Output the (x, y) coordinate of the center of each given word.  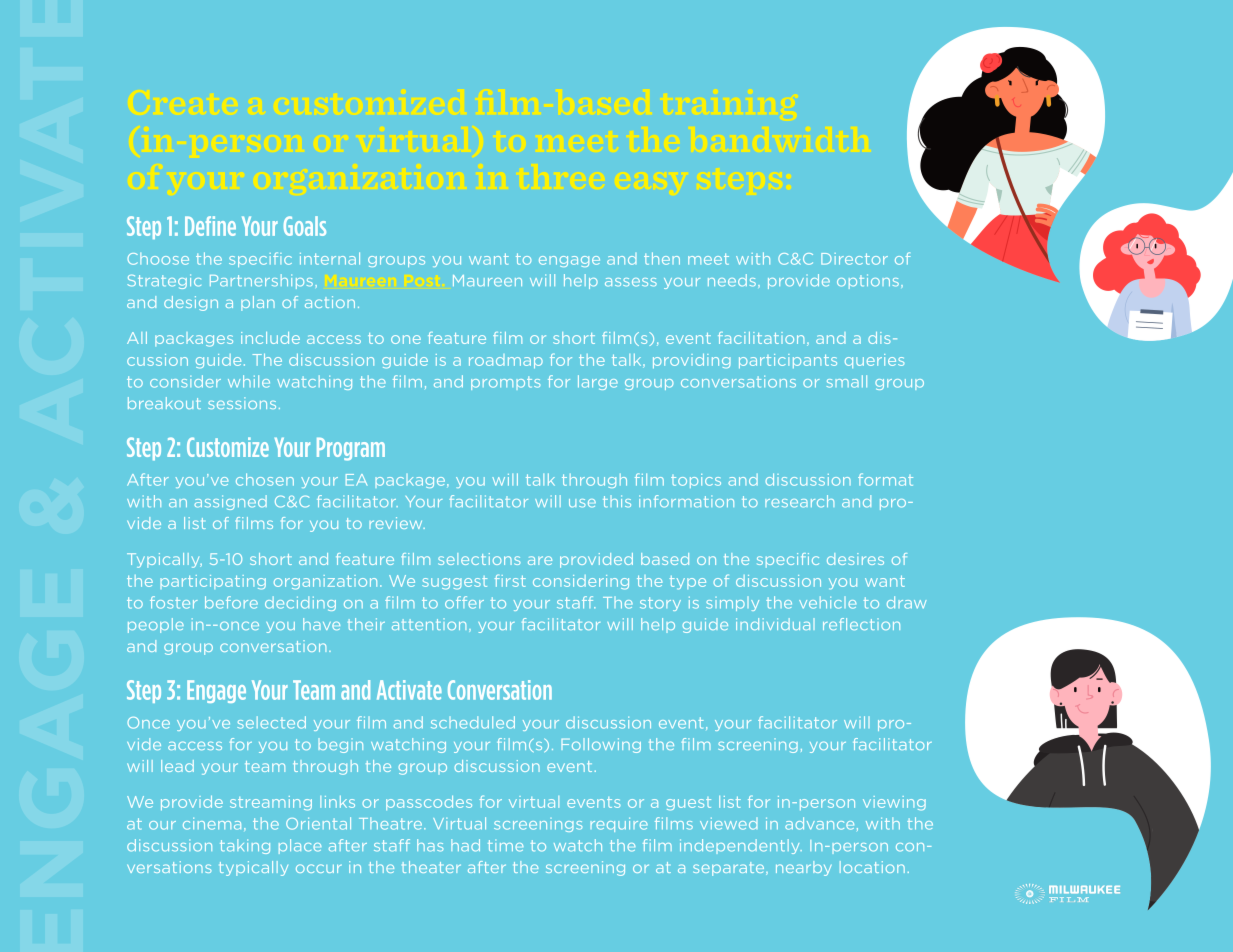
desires (855, 559)
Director (854, 259)
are (540, 560)
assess (631, 282)
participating (213, 582)
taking (245, 846)
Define (210, 226)
